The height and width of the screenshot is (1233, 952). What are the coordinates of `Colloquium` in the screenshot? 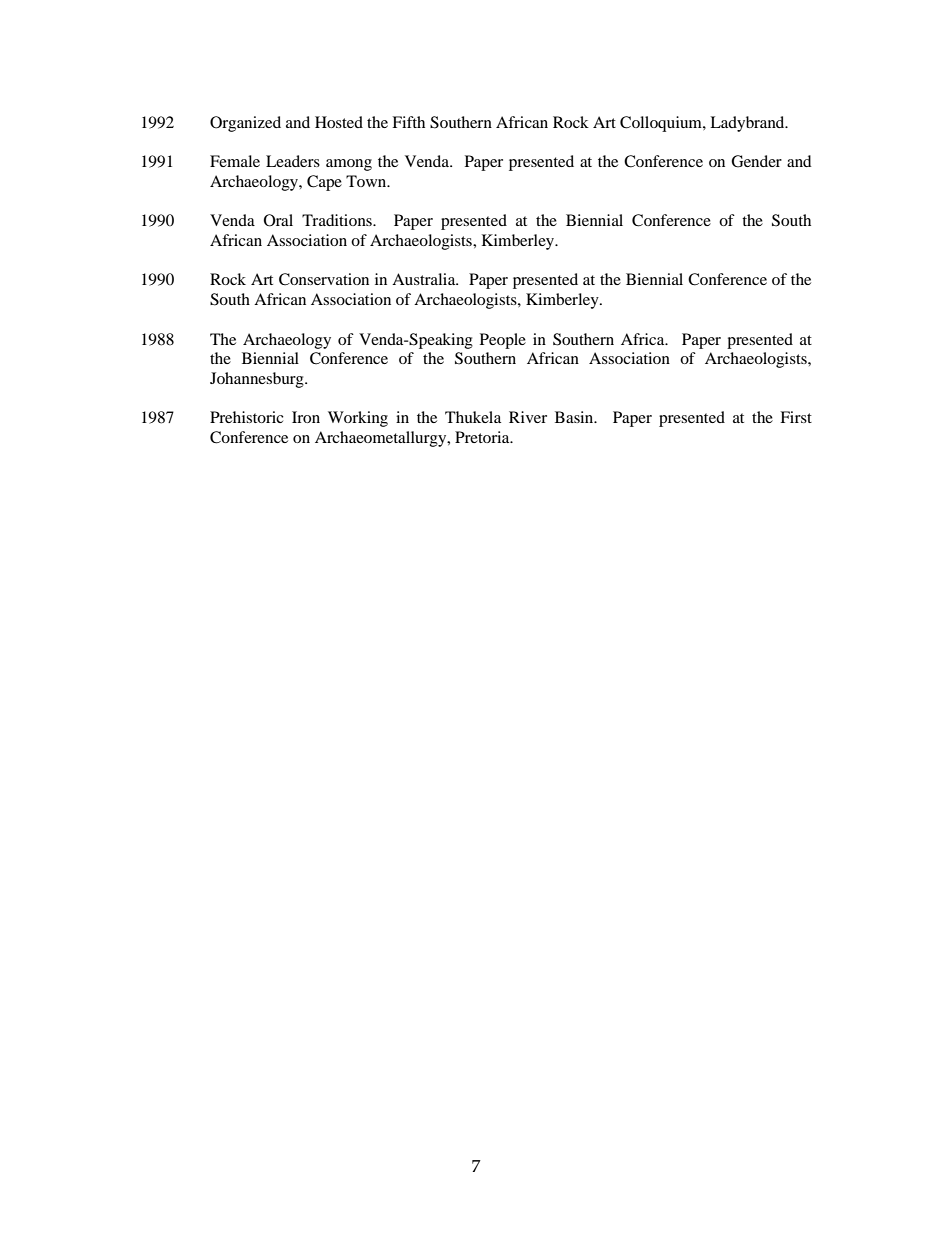 It's located at (662, 124).
